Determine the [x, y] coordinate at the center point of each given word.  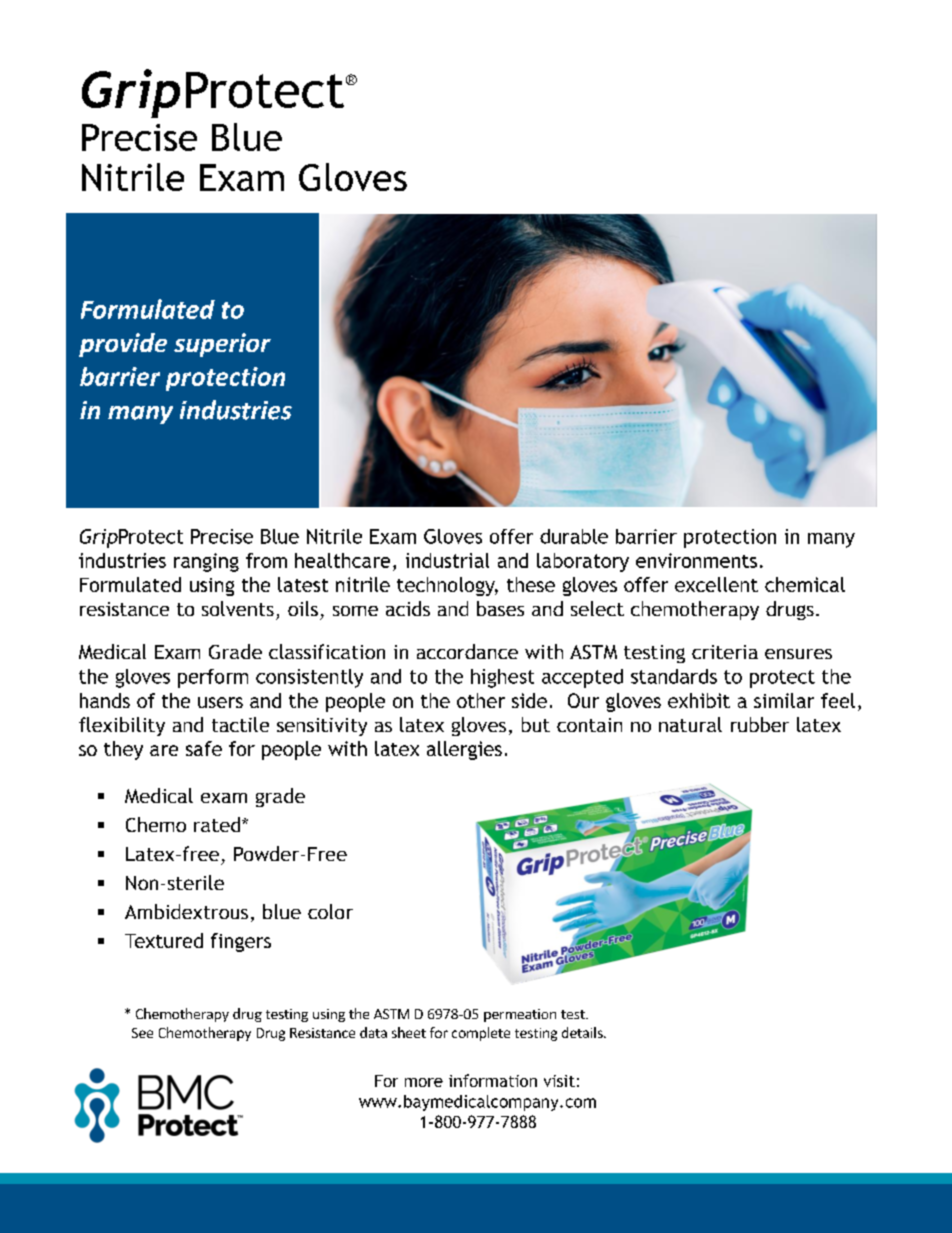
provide [123, 345]
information [493, 1080]
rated [218, 824]
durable [574, 536]
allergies [464, 750]
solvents [238, 608]
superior [222, 345]
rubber [760, 724]
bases [500, 608]
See [142, 1033]
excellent [716, 584]
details [583, 1032]
